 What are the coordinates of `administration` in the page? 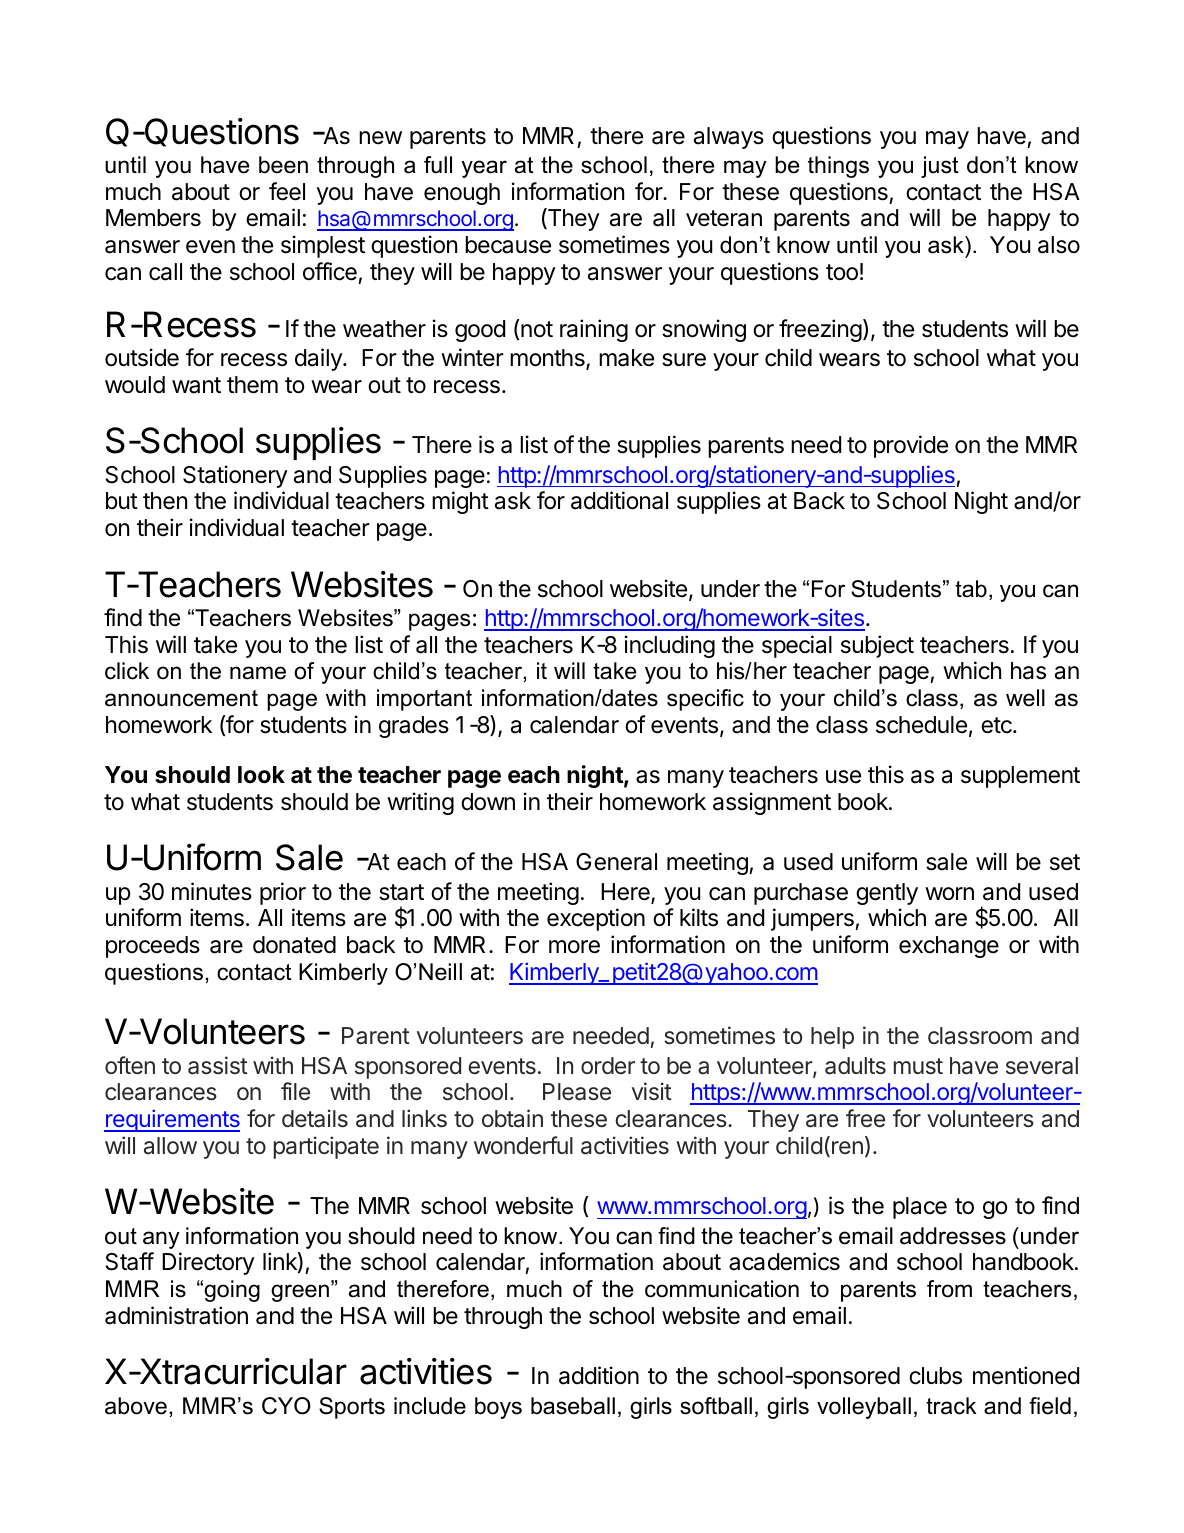 It's located at (176, 1315).
